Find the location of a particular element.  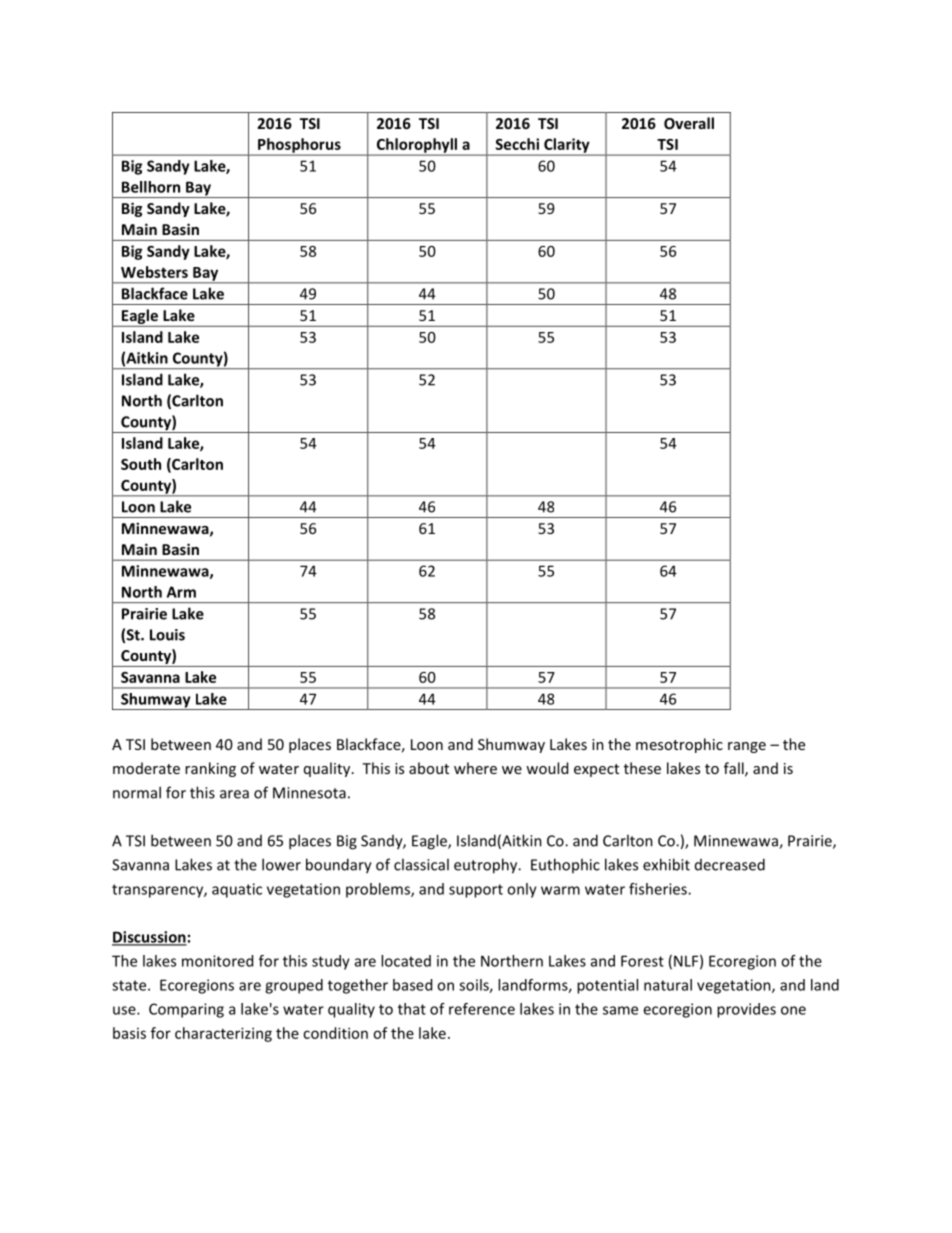

Phosphorus is located at coordinates (299, 146).
